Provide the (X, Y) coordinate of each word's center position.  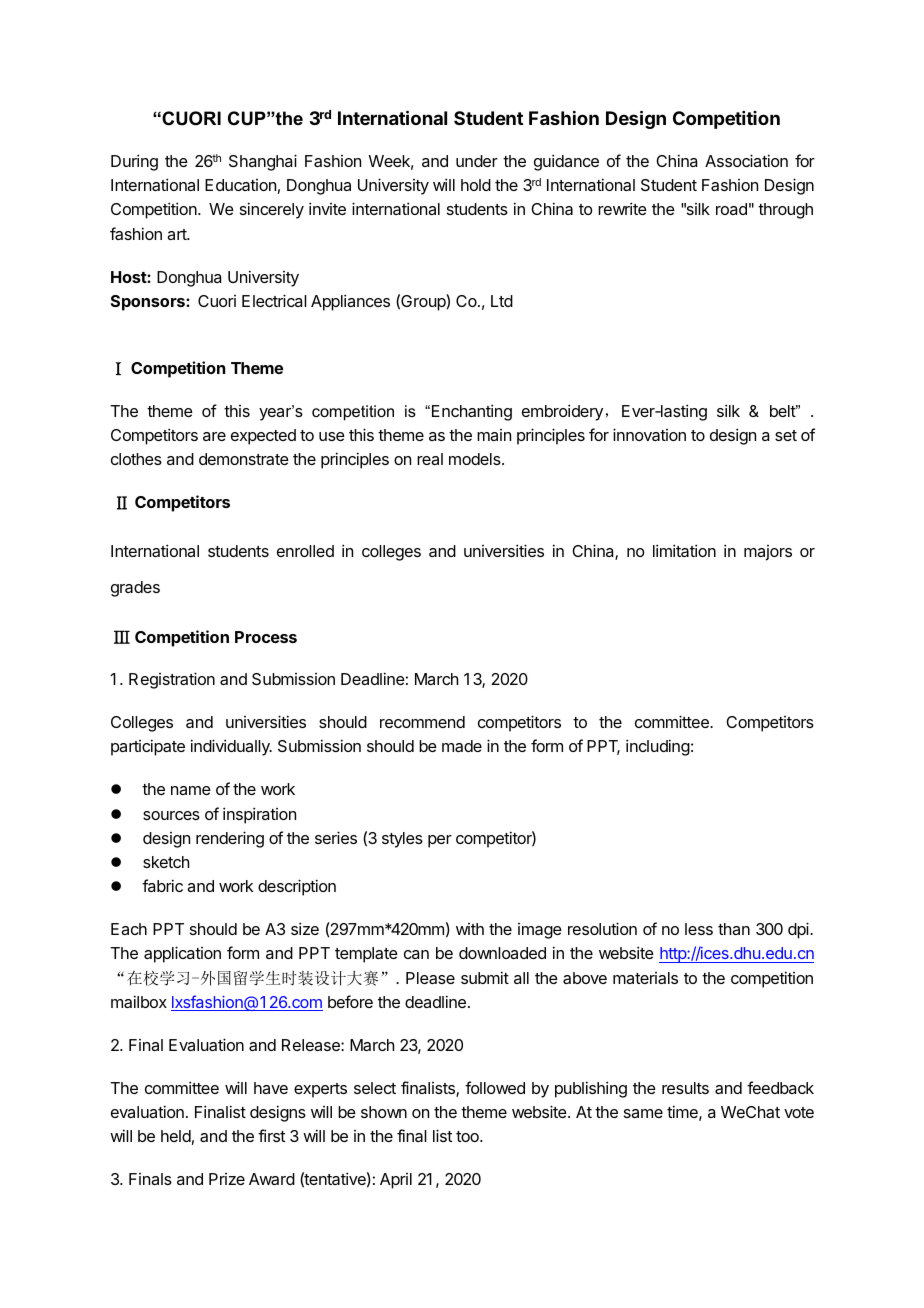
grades (135, 589)
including (658, 747)
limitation (684, 550)
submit (485, 977)
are (214, 436)
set (786, 435)
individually (231, 747)
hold (476, 185)
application (182, 954)
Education (240, 185)
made (462, 746)
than (734, 929)
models (476, 459)
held (176, 1136)
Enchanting (472, 412)
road (731, 209)
